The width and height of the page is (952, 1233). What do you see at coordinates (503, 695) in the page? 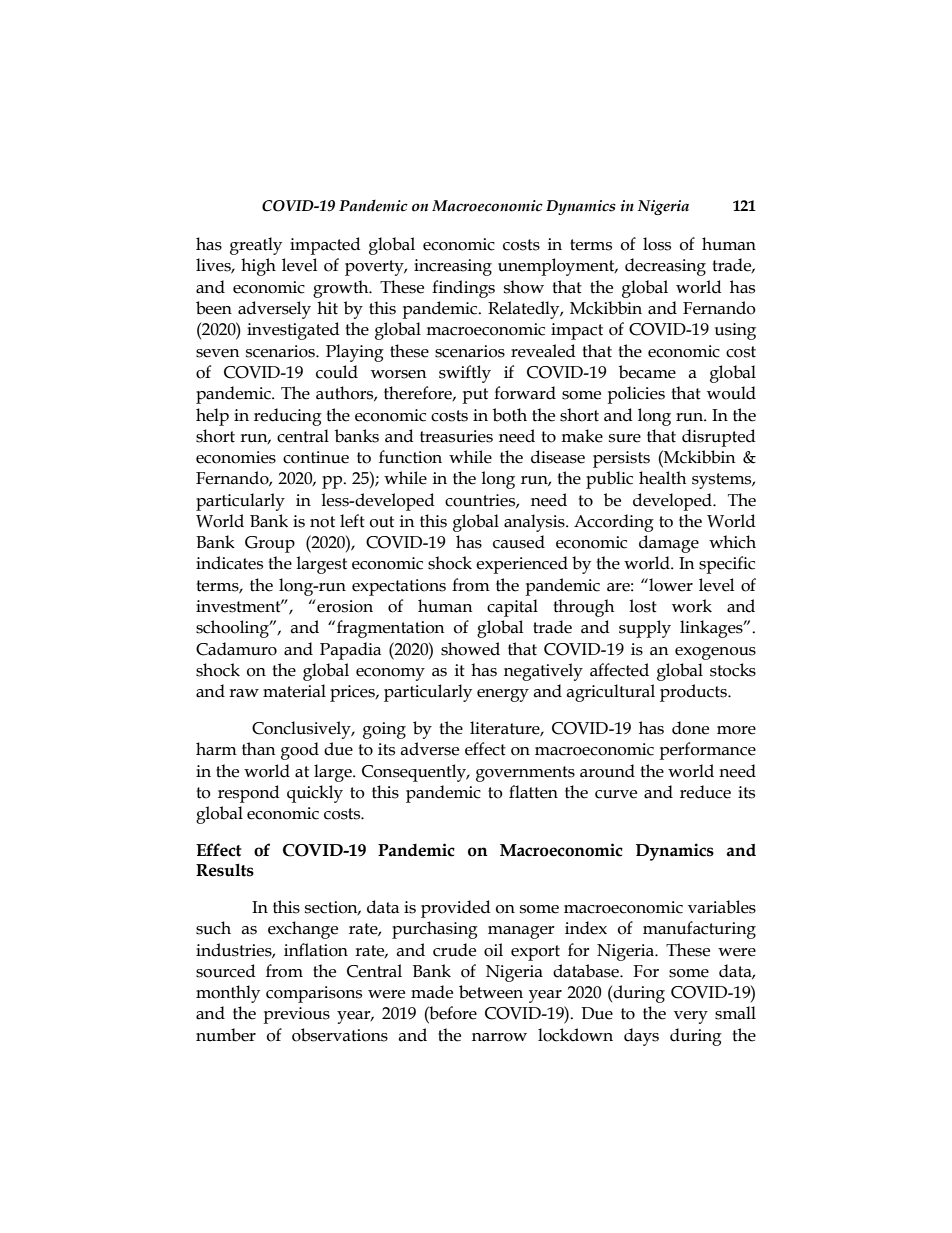
I see `energy` at bounding box center [503, 695].
